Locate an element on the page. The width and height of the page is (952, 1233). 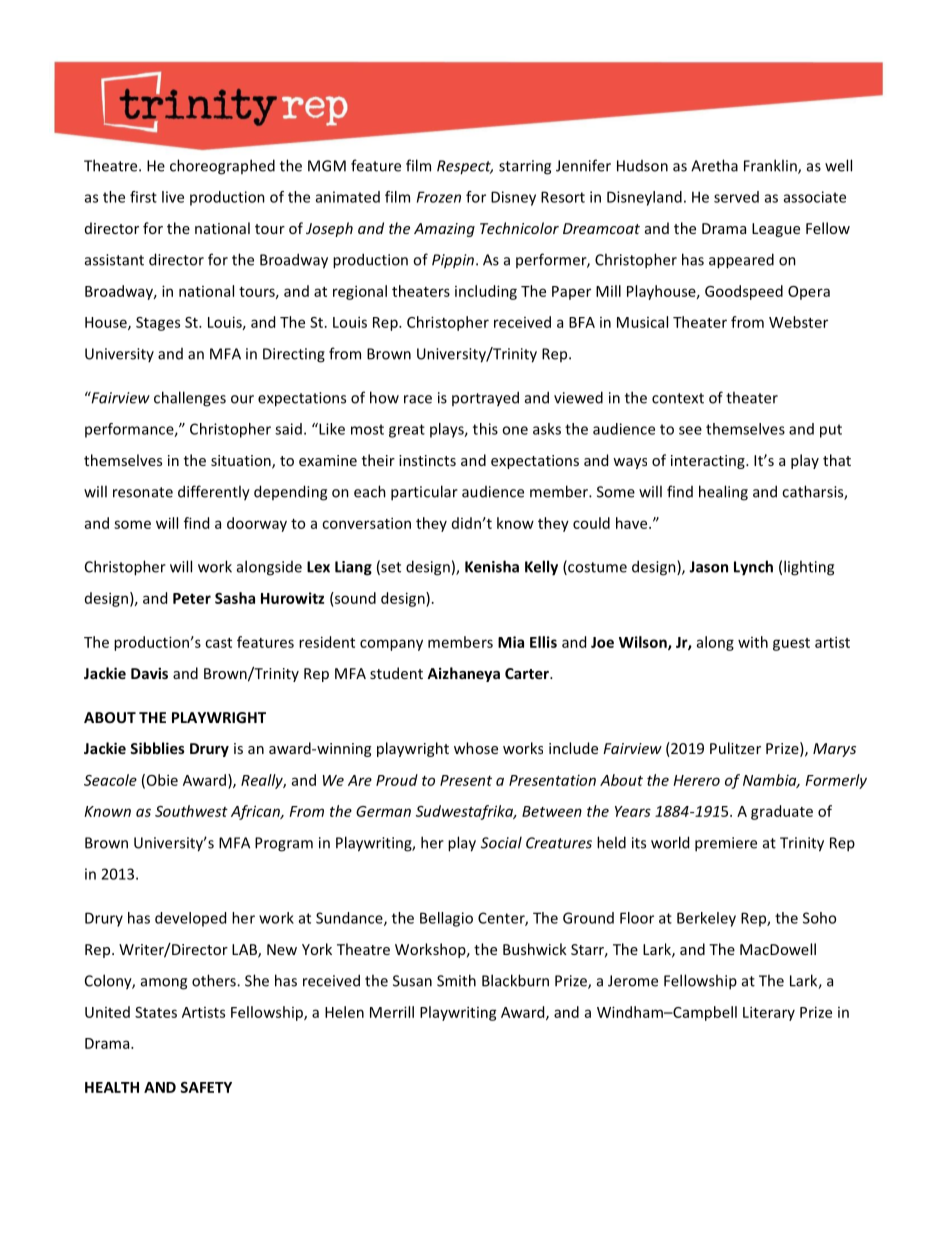
SAFETY is located at coordinates (206, 1087).
